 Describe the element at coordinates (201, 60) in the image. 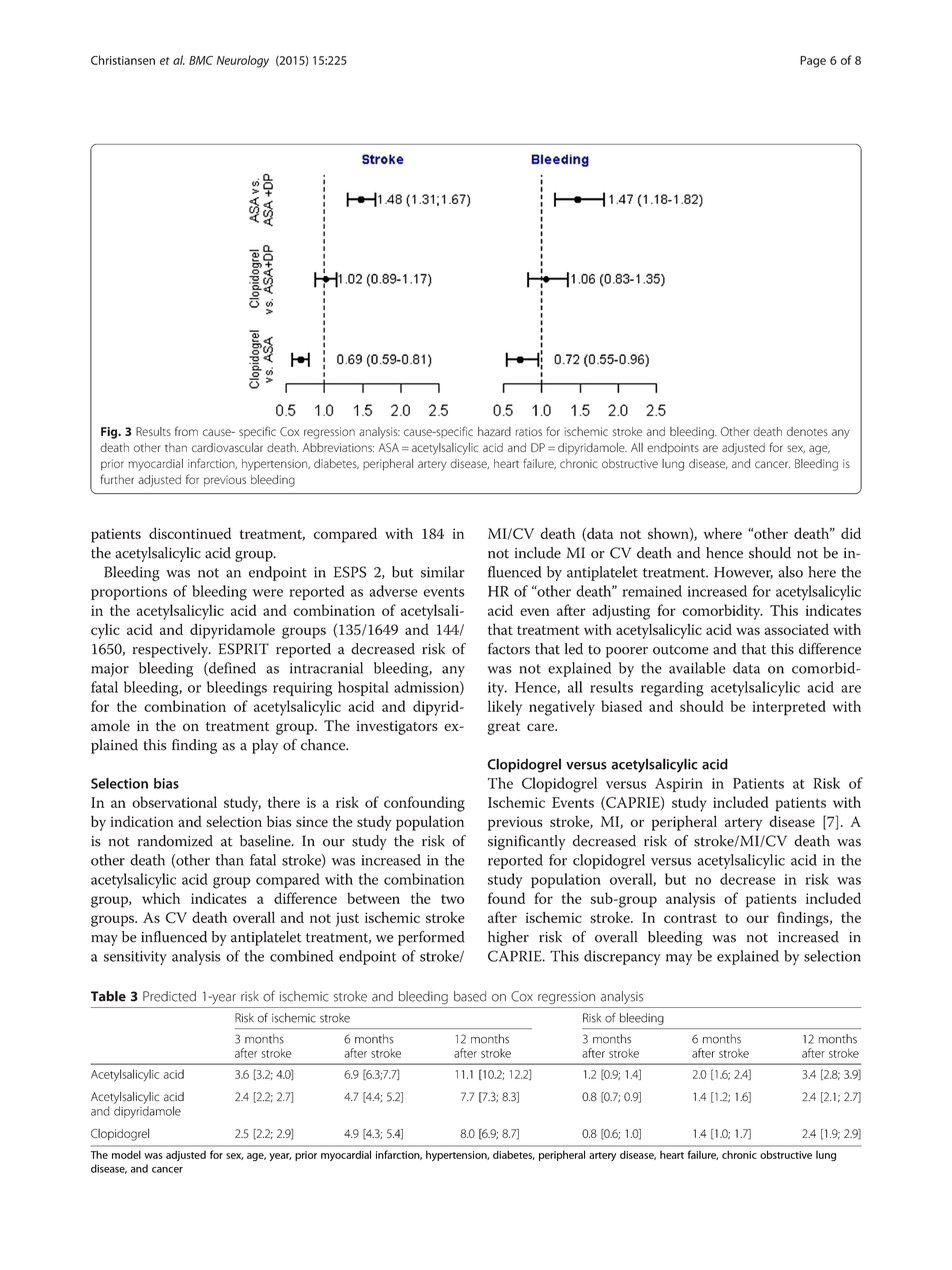

I see `BMC` at that location.
